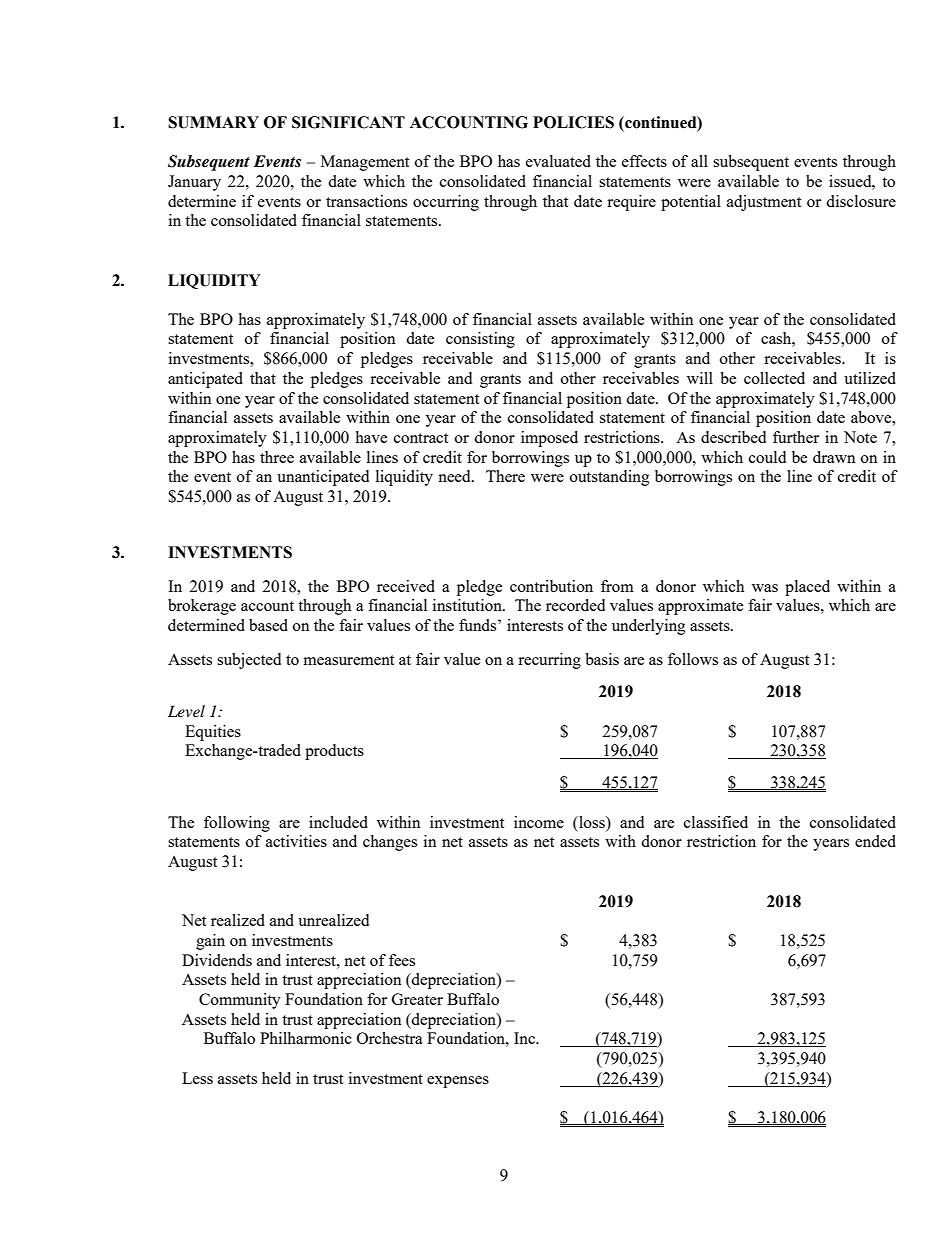 The height and width of the screenshot is (1233, 952). What do you see at coordinates (558, 161) in the screenshot?
I see `evaluated` at bounding box center [558, 161].
